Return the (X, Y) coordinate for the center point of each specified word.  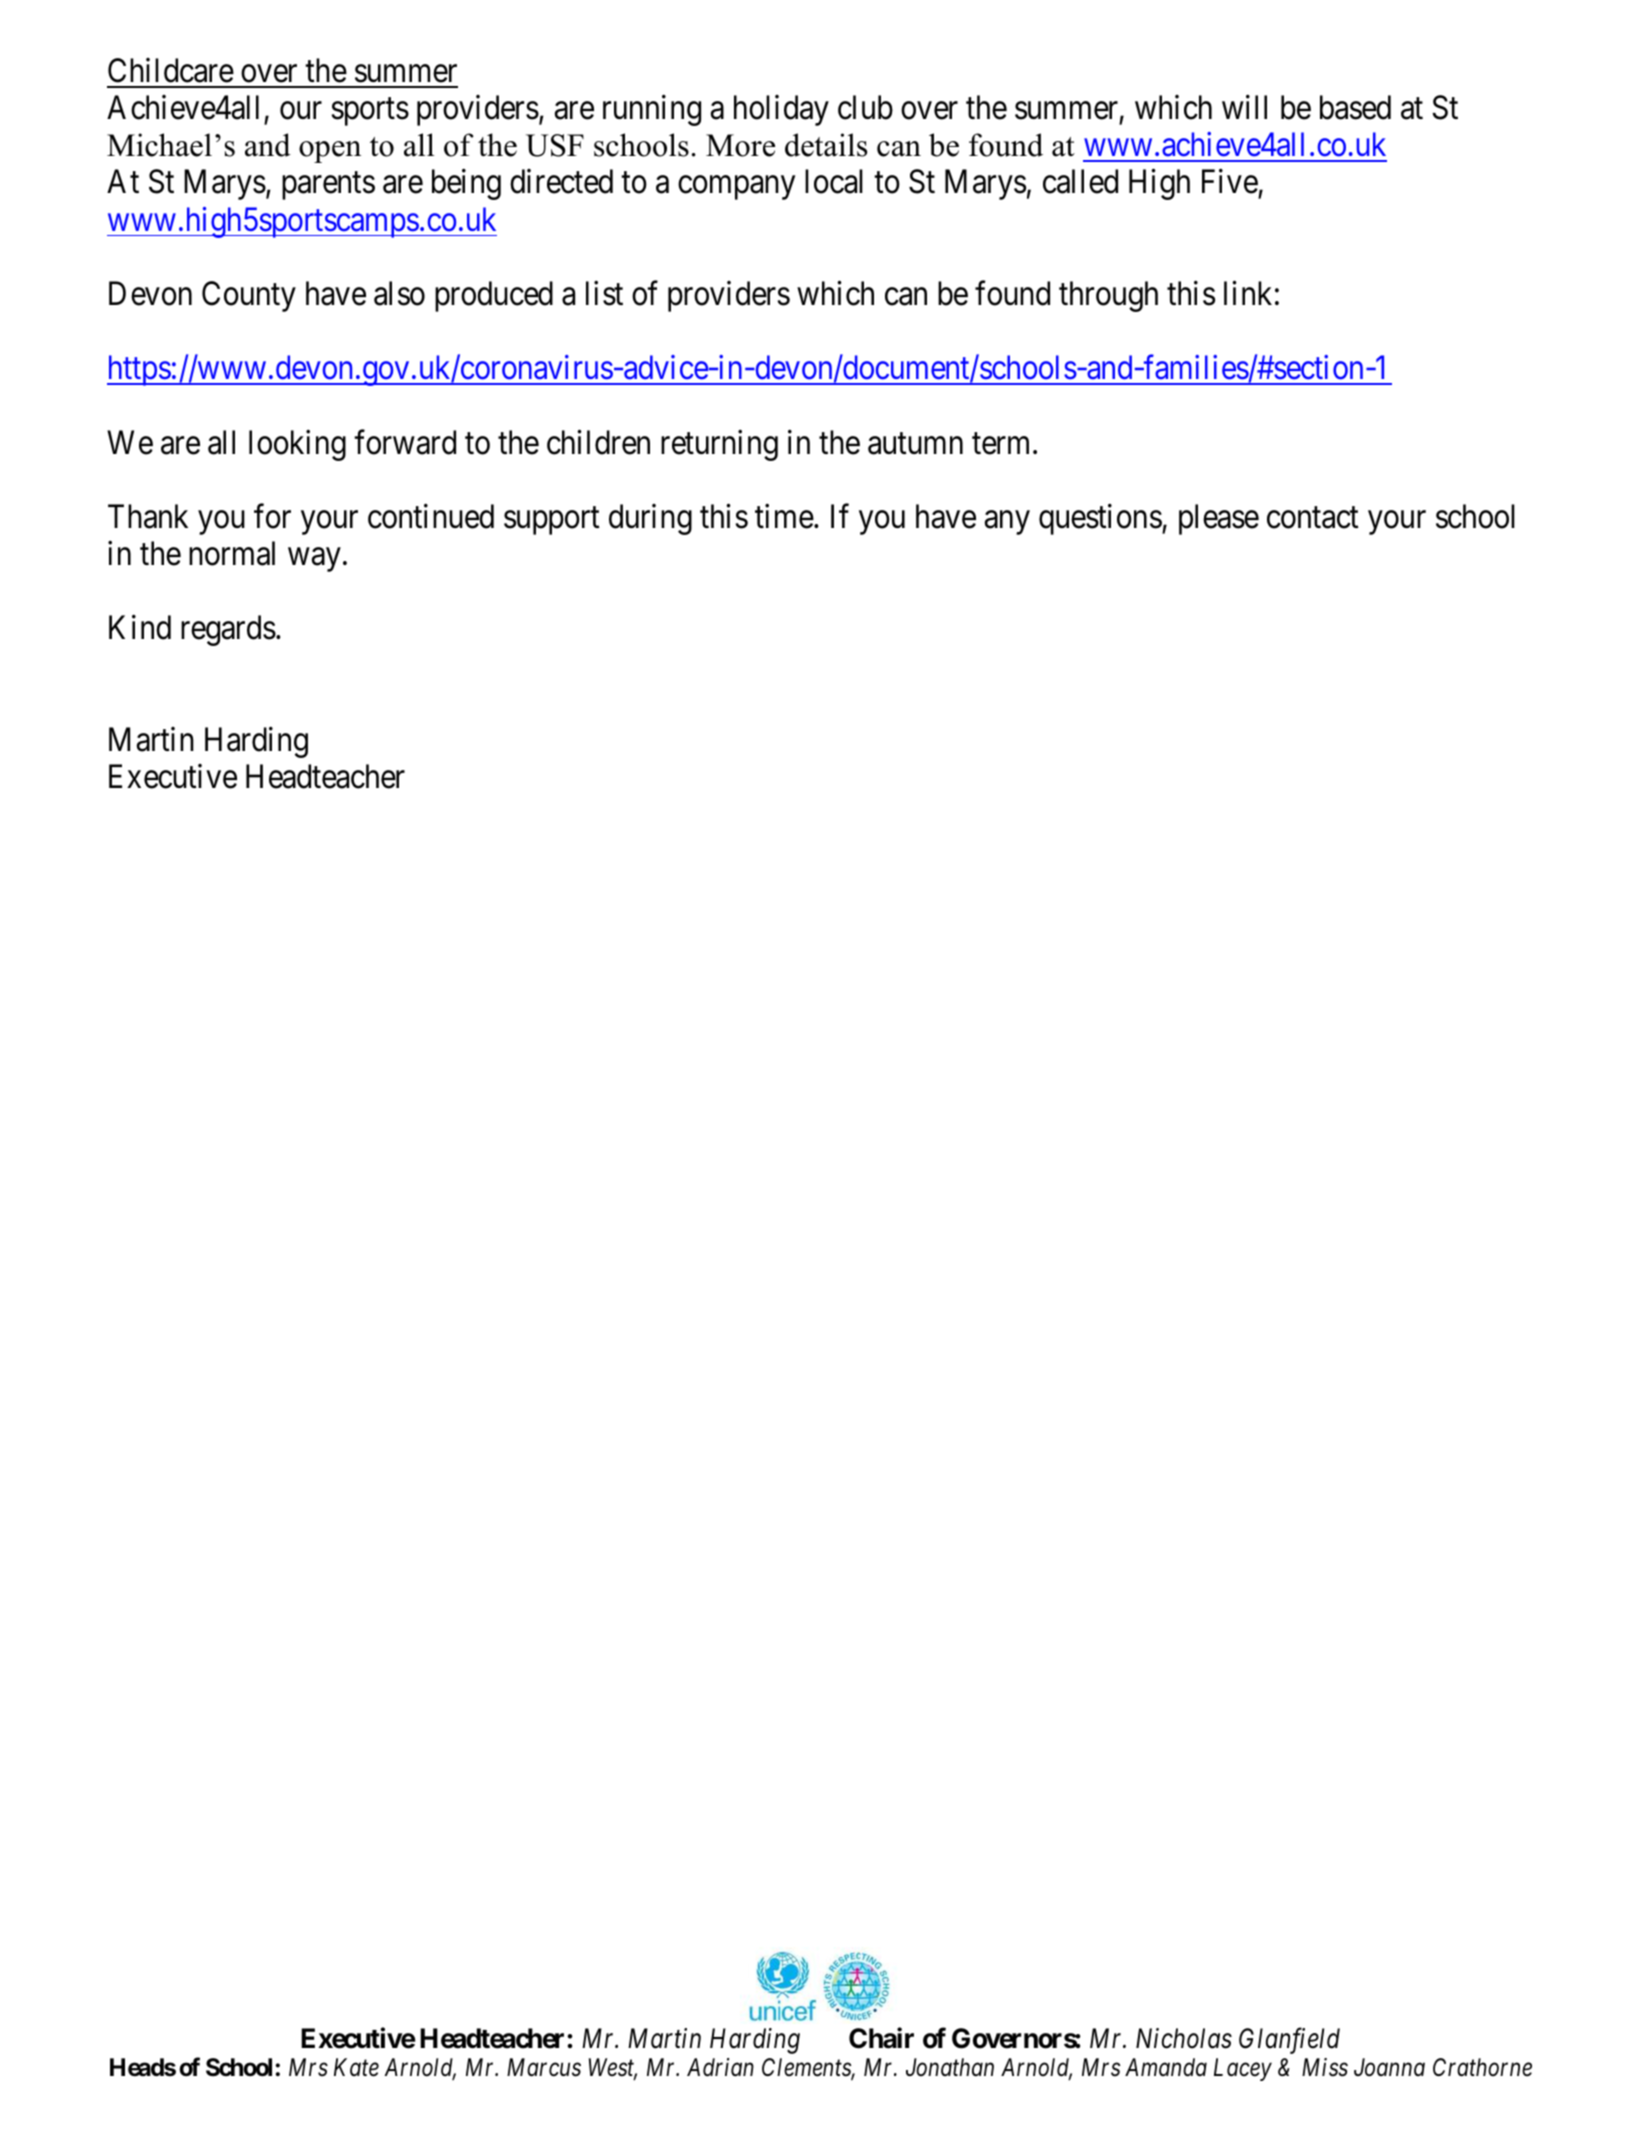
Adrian (720, 2067)
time (784, 516)
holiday (781, 110)
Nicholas (1184, 2038)
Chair (881, 2038)
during (650, 519)
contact (1313, 518)
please (1219, 519)
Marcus (544, 2067)
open (330, 152)
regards (228, 630)
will (1244, 107)
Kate (356, 2067)
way (314, 560)
